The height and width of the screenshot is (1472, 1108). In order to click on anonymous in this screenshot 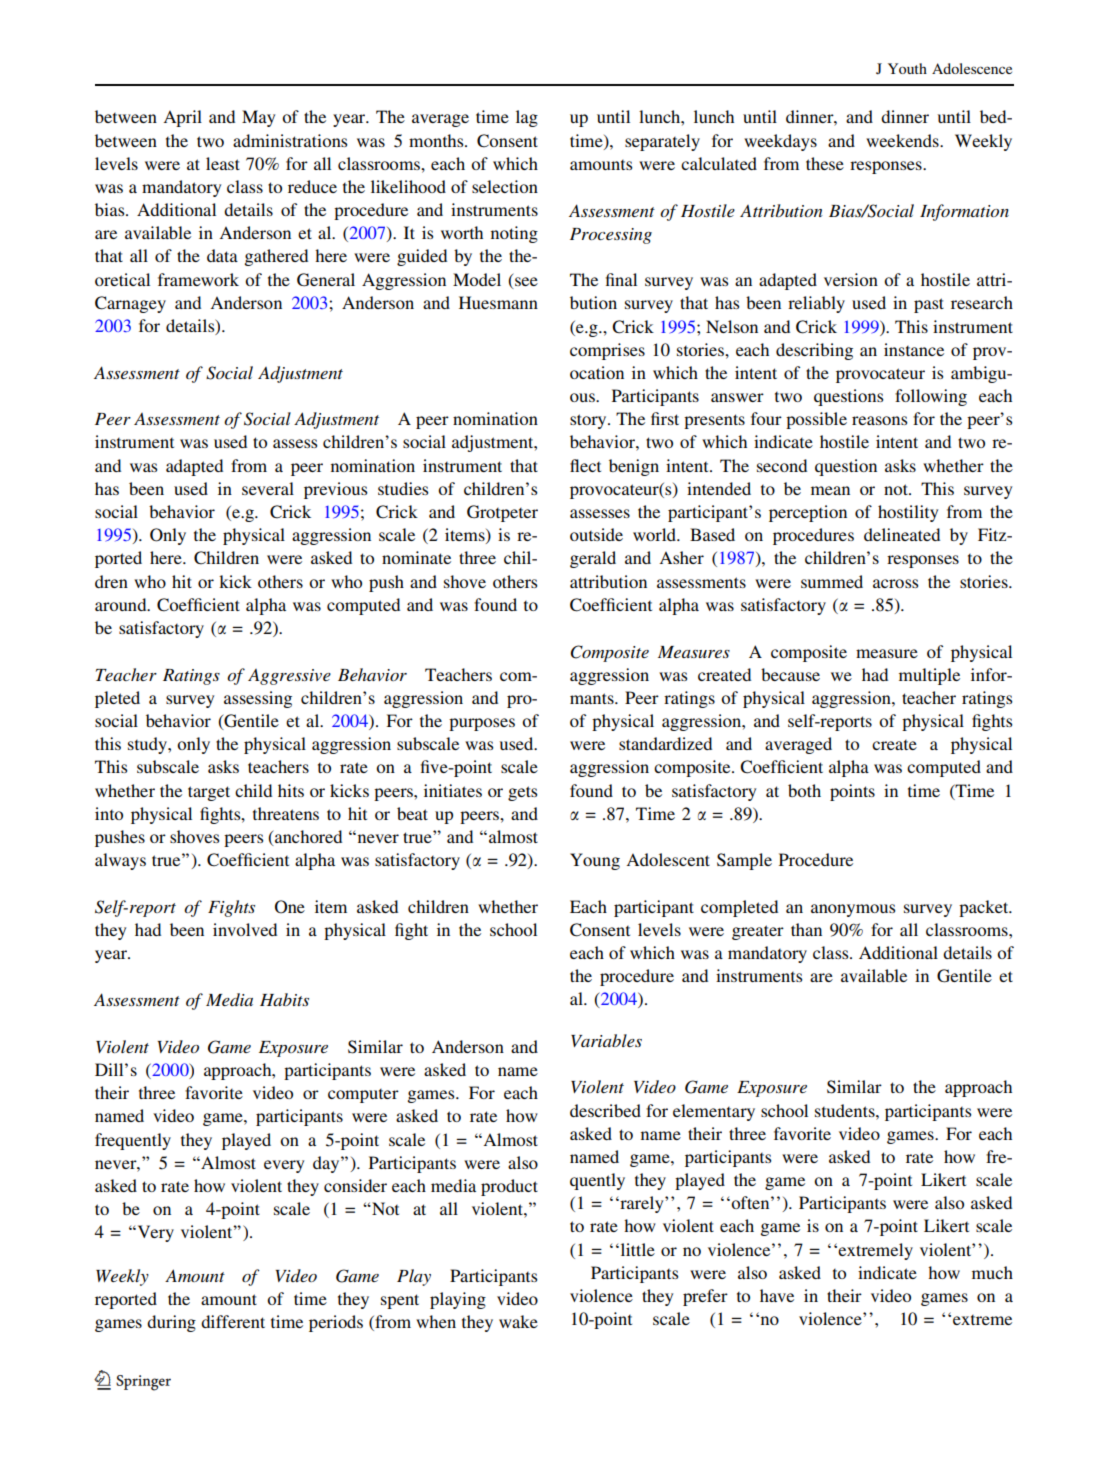, I will do `click(853, 910)`.
